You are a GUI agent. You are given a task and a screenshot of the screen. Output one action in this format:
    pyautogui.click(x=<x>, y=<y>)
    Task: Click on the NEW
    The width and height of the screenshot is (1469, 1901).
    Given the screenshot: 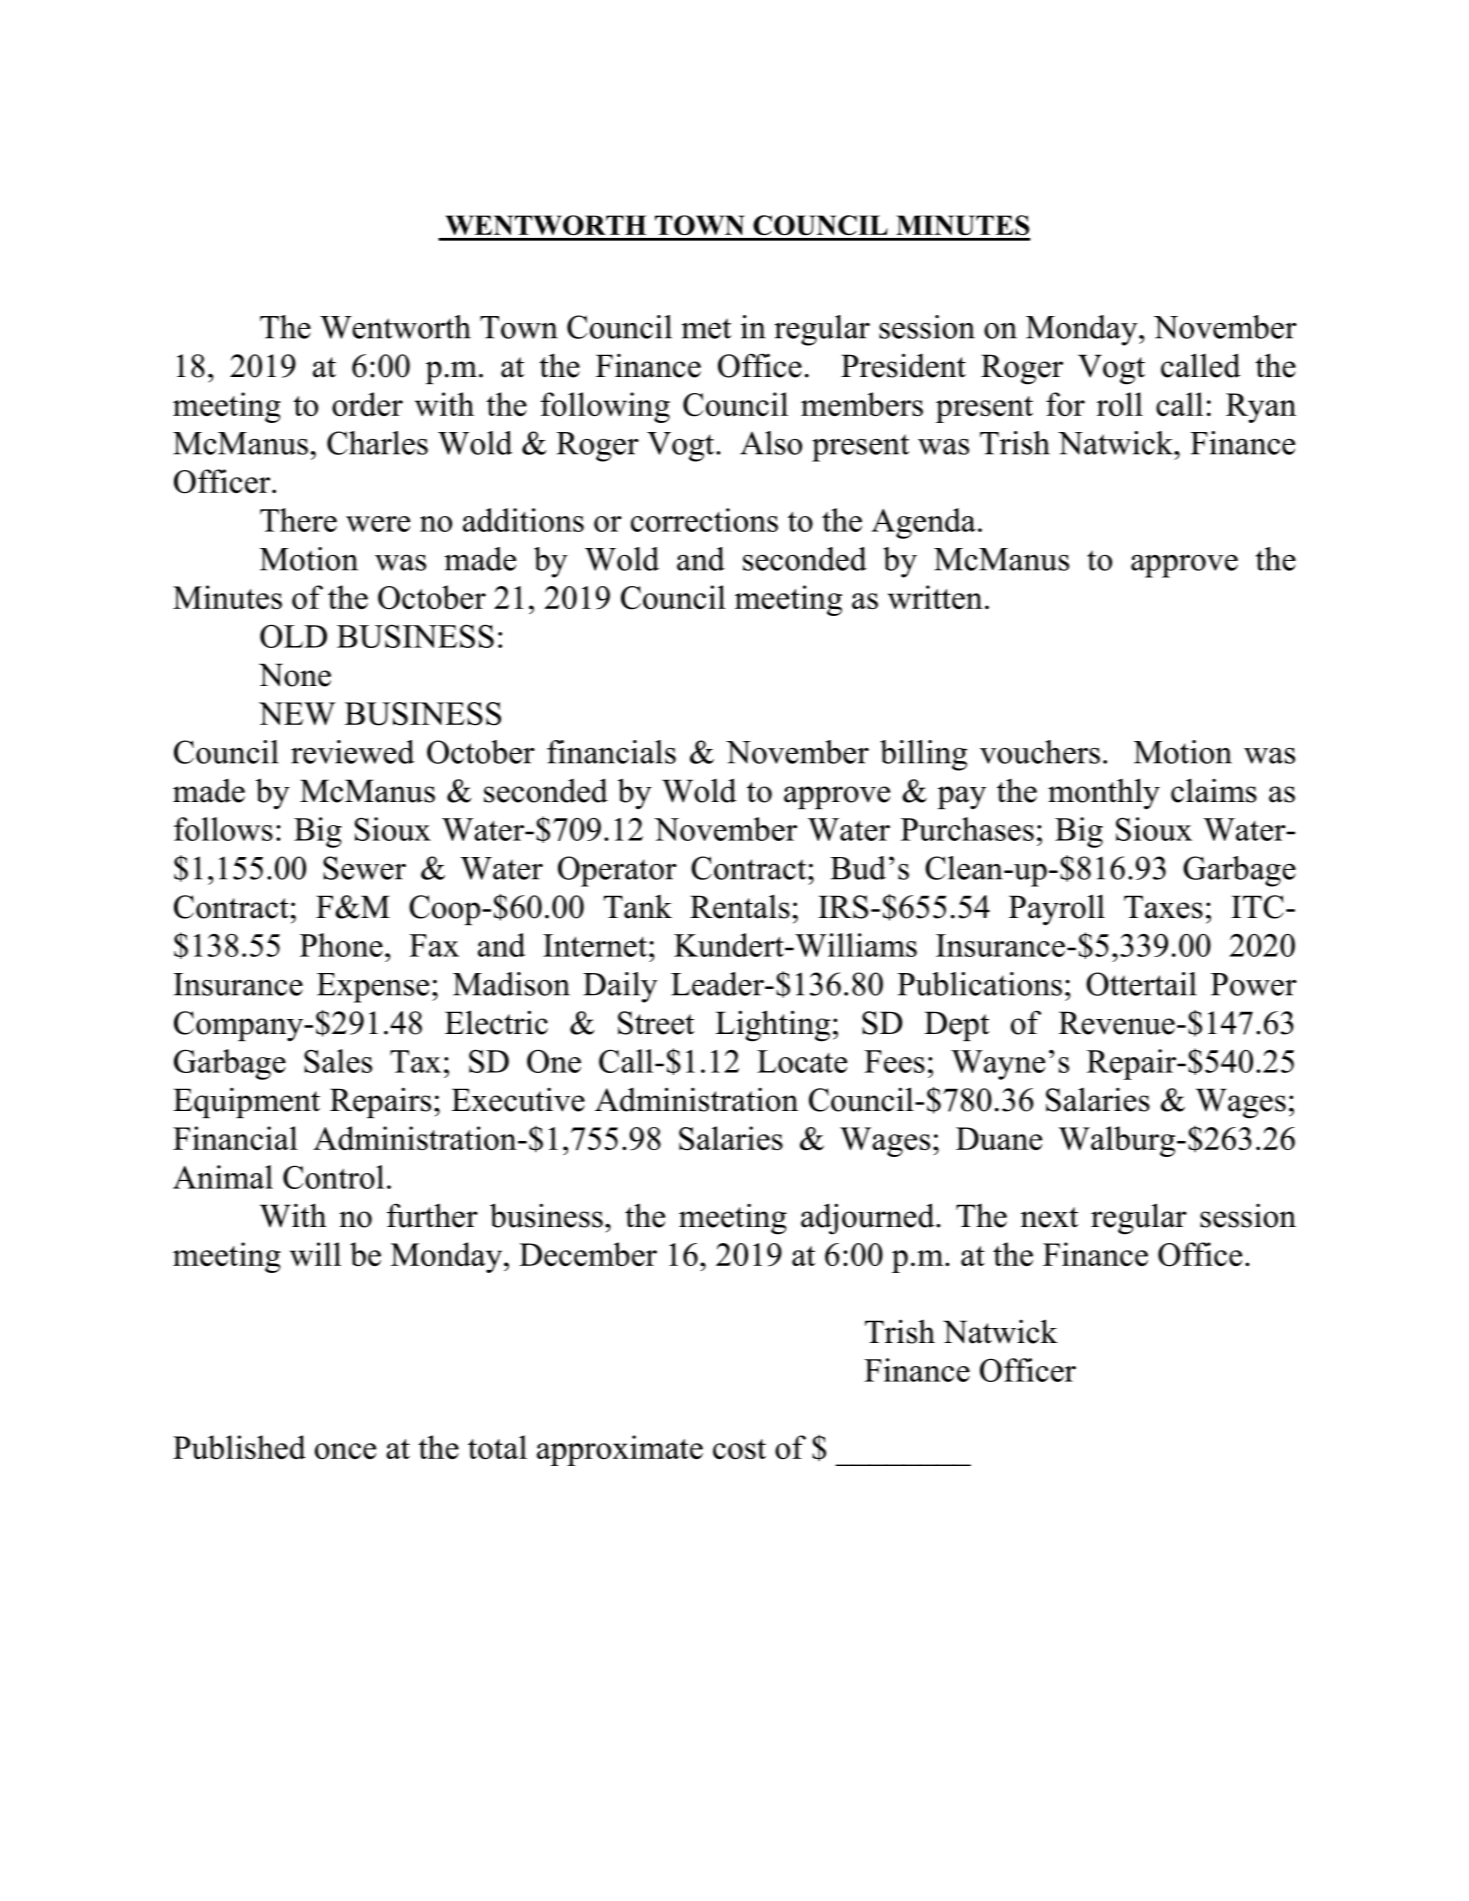 What is the action you would take?
    pyautogui.click(x=297, y=714)
